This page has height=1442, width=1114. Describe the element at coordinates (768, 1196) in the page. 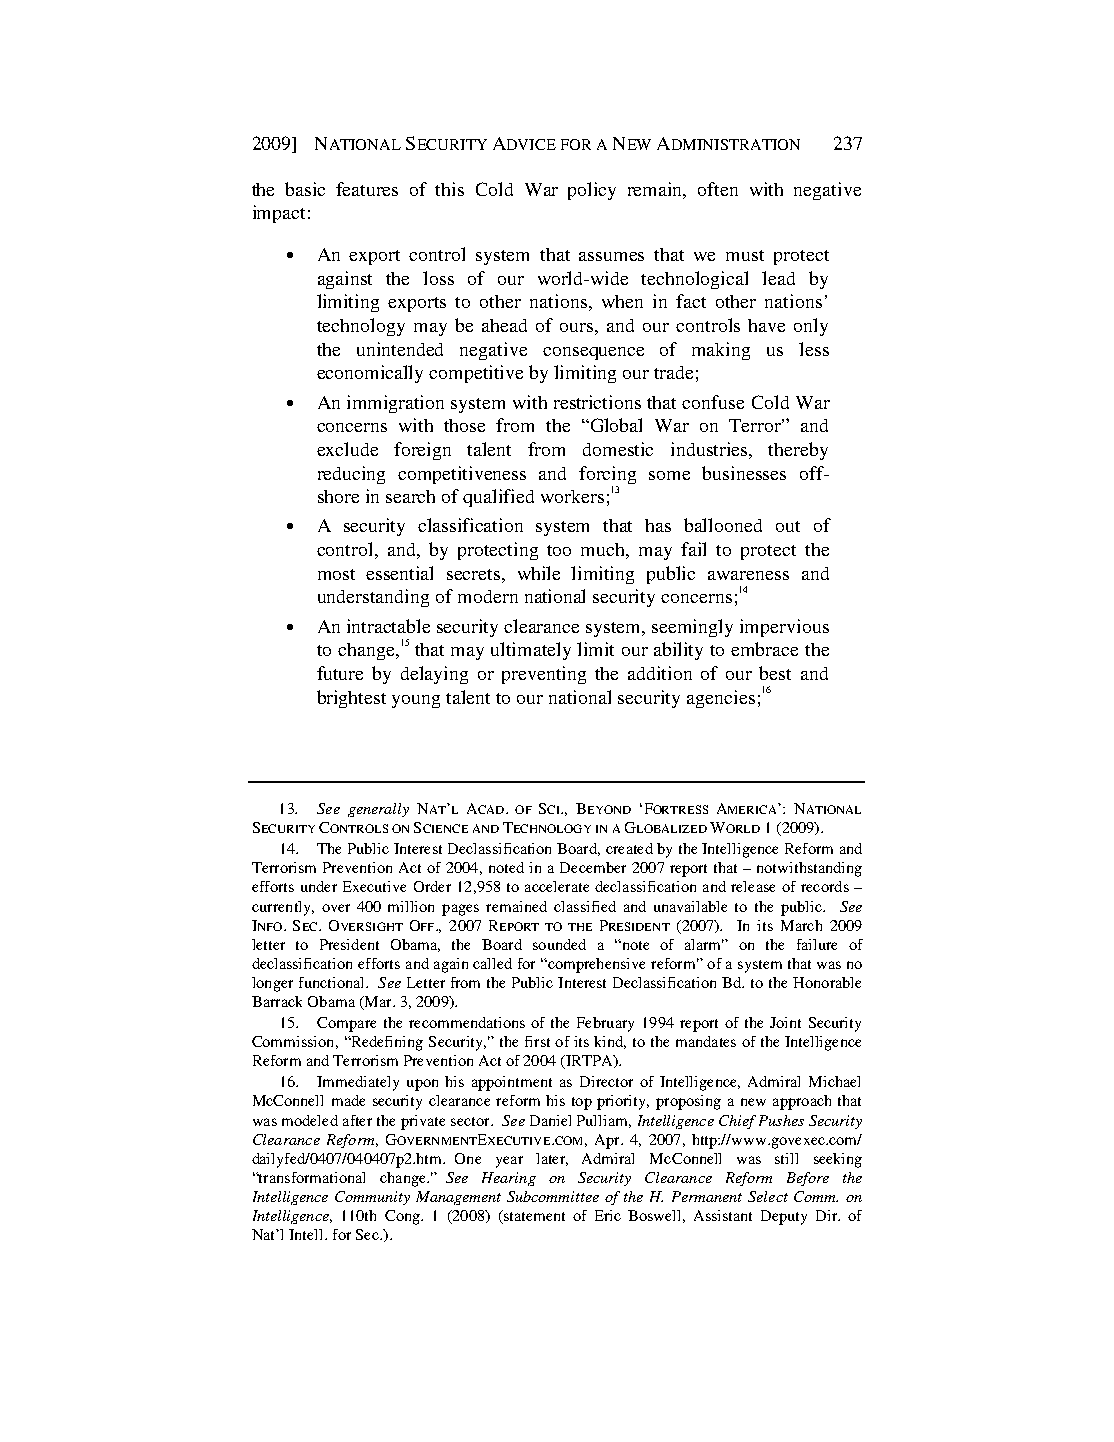

I see `Select` at that location.
